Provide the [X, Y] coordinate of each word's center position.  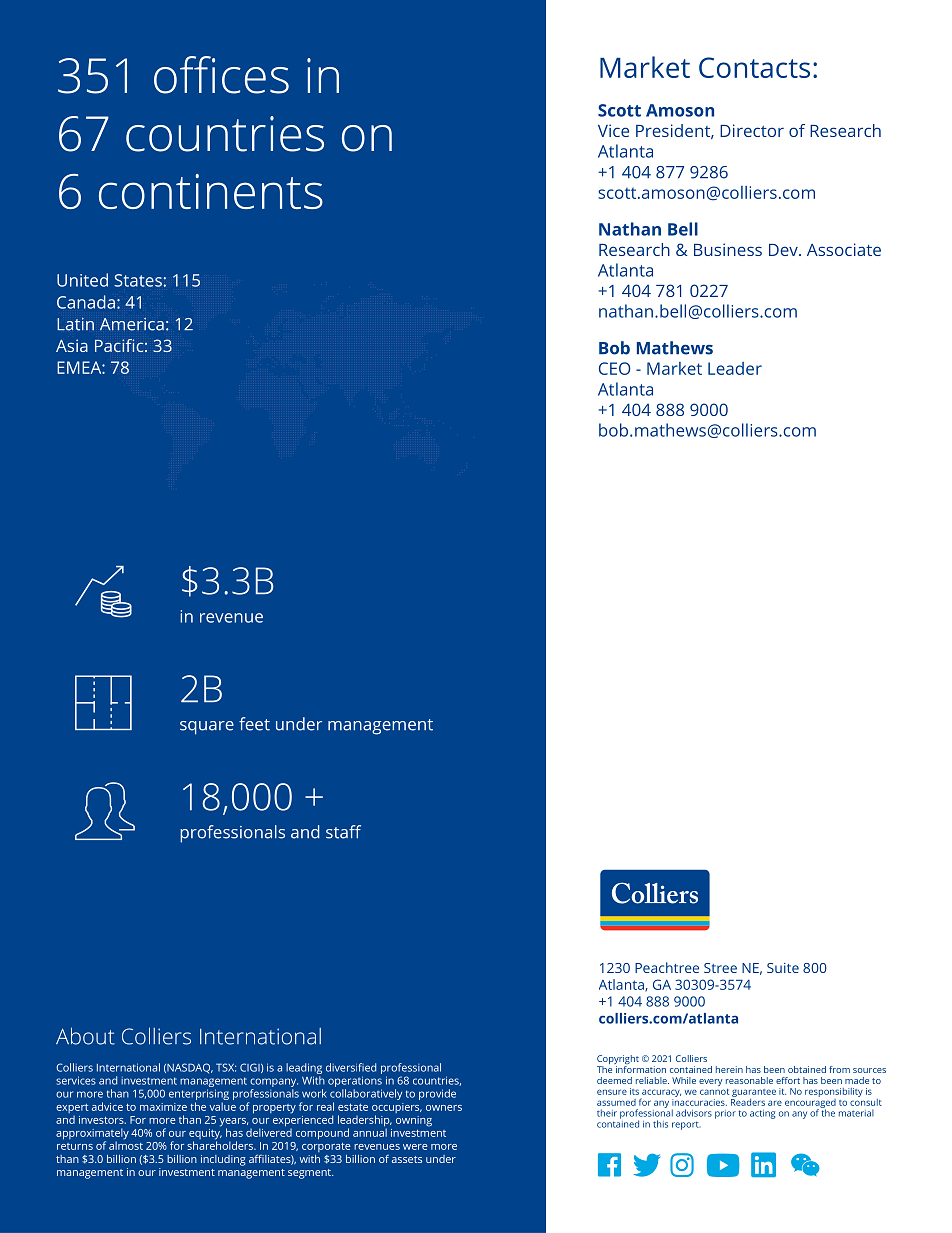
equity [205, 1134]
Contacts [754, 67]
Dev [784, 250]
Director [752, 130]
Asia [72, 345]
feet [254, 724]
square [207, 728]
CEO [615, 368]
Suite [783, 968]
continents [211, 191]
